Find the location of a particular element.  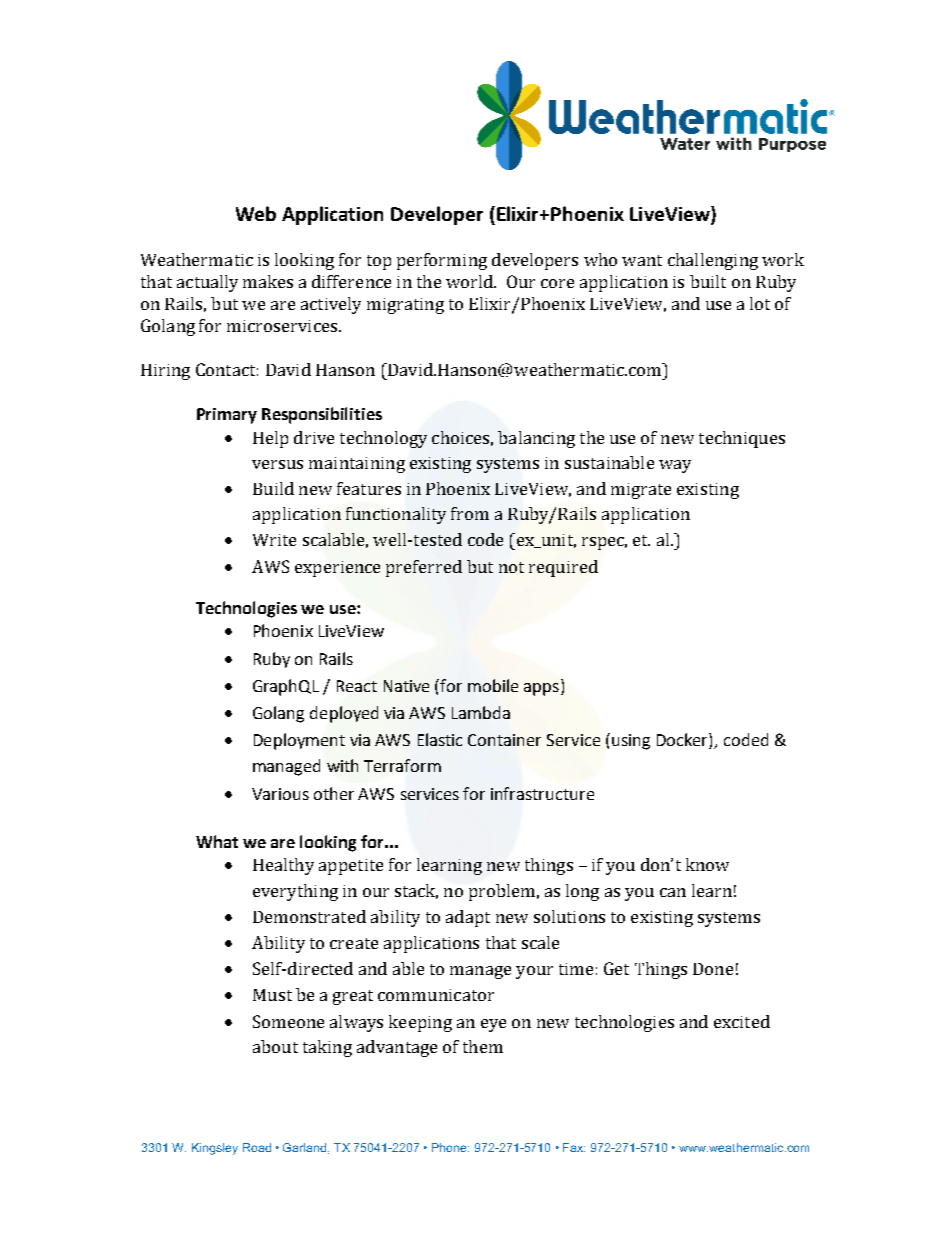

Deployment is located at coordinates (299, 741).
